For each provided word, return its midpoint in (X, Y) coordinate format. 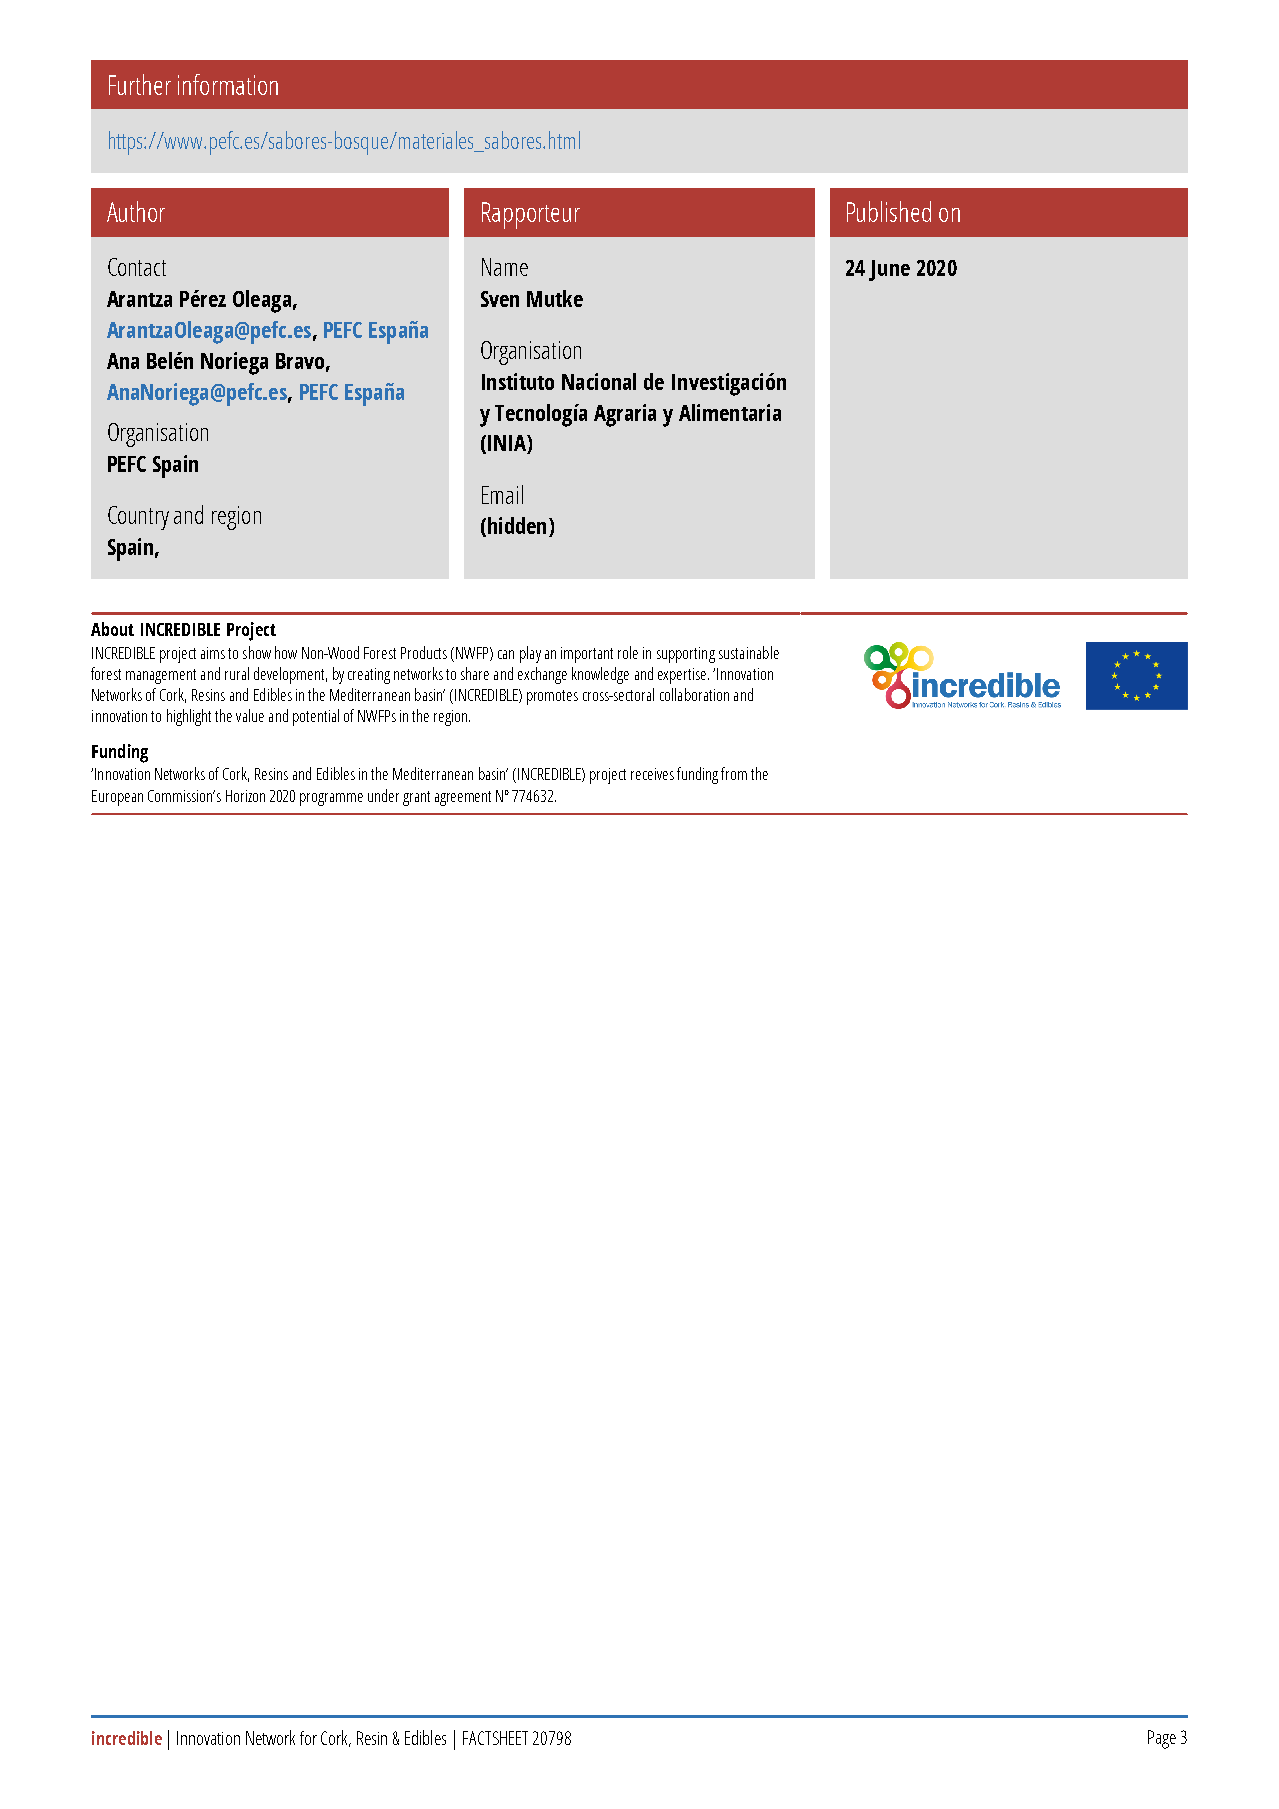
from (734, 773)
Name (505, 267)
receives (652, 774)
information (228, 84)
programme (331, 799)
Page (1162, 1739)
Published (889, 211)
